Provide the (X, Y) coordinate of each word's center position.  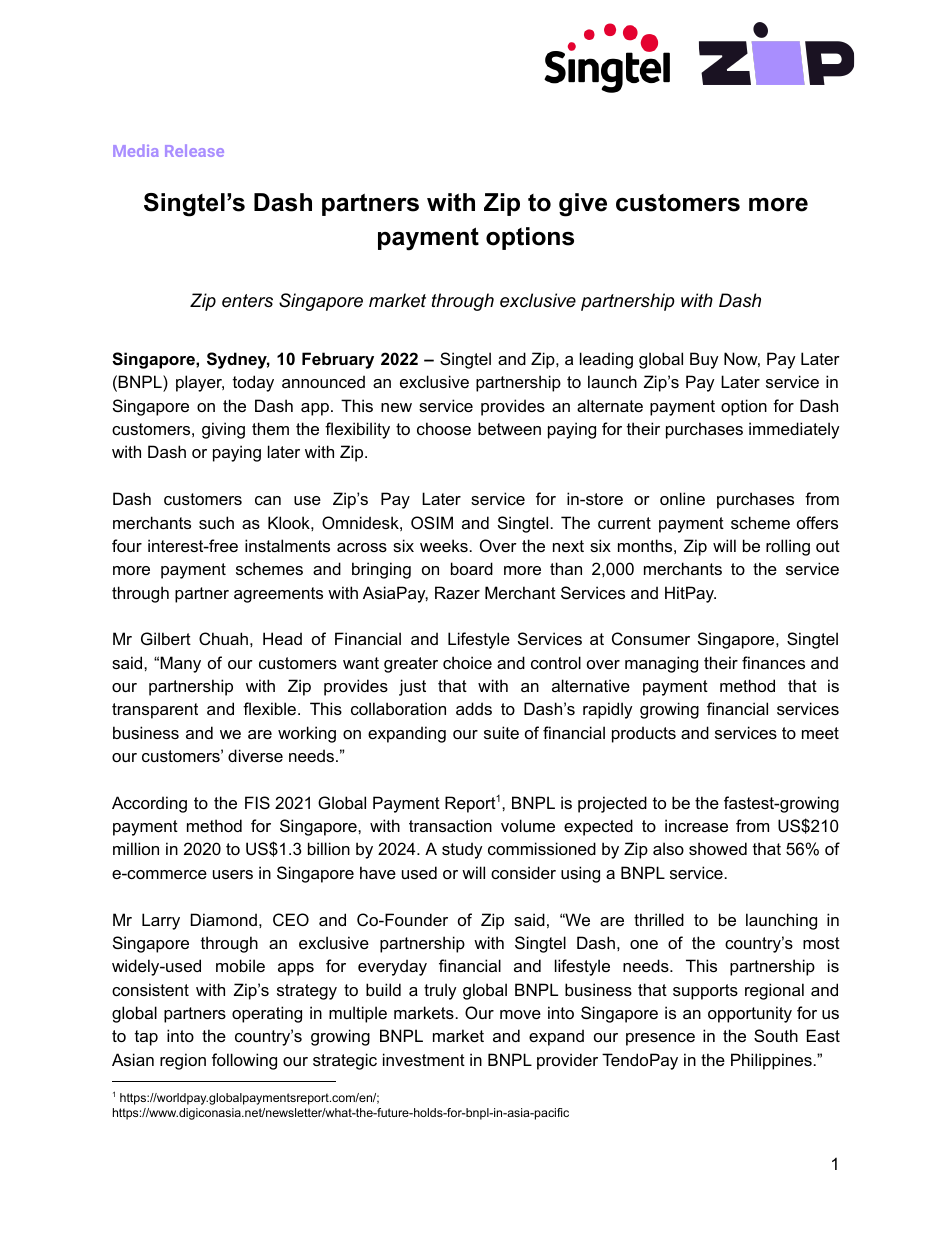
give (583, 205)
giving (223, 430)
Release (194, 150)
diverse (255, 755)
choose (444, 428)
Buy (704, 360)
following (244, 1061)
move (520, 1014)
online (682, 498)
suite (501, 732)
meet (820, 733)
